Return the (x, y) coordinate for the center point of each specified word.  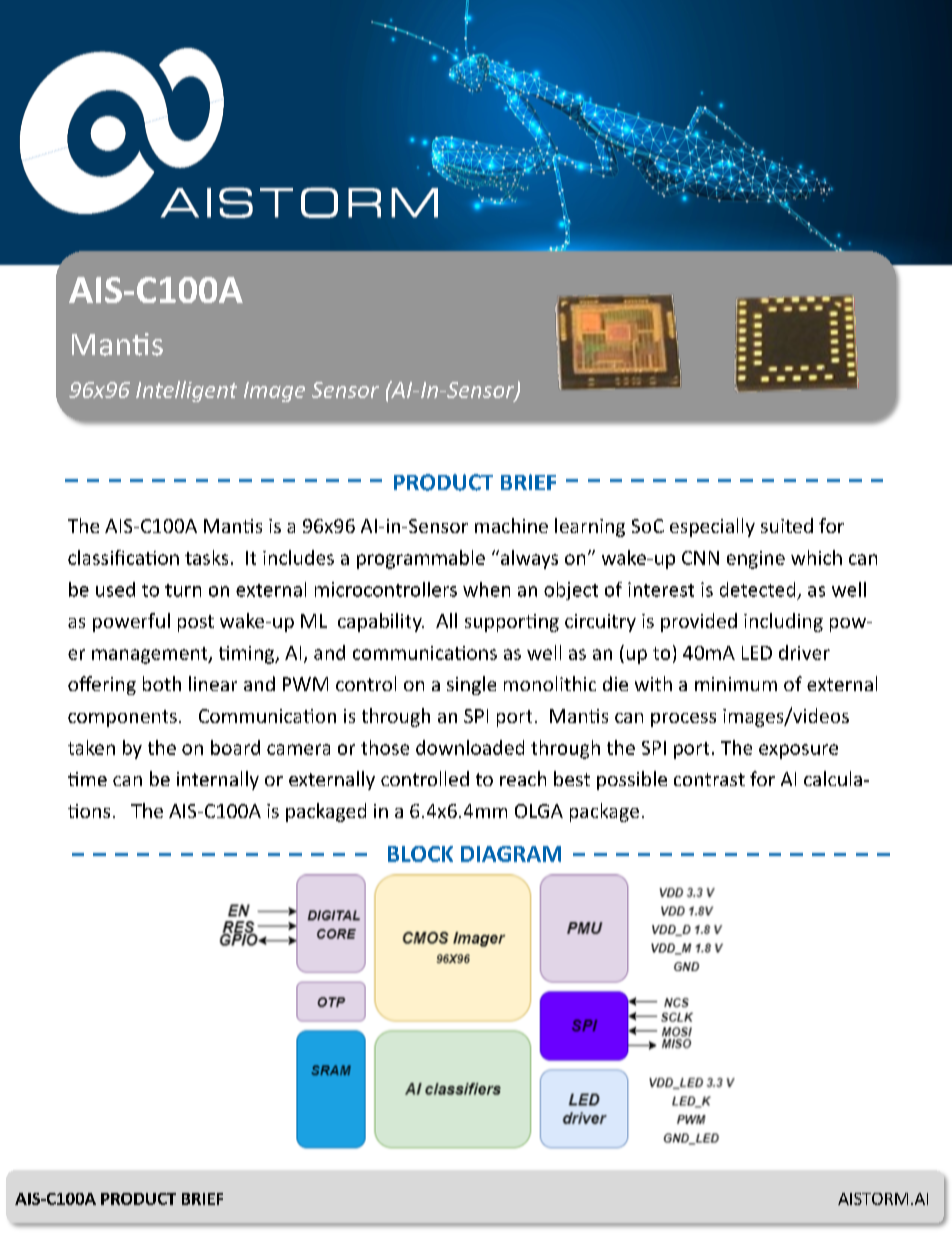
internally (218, 780)
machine (511, 525)
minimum (736, 684)
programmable (421, 559)
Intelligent (186, 391)
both (162, 683)
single (471, 685)
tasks (206, 557)
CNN (700, 558)
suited (787, 525)
